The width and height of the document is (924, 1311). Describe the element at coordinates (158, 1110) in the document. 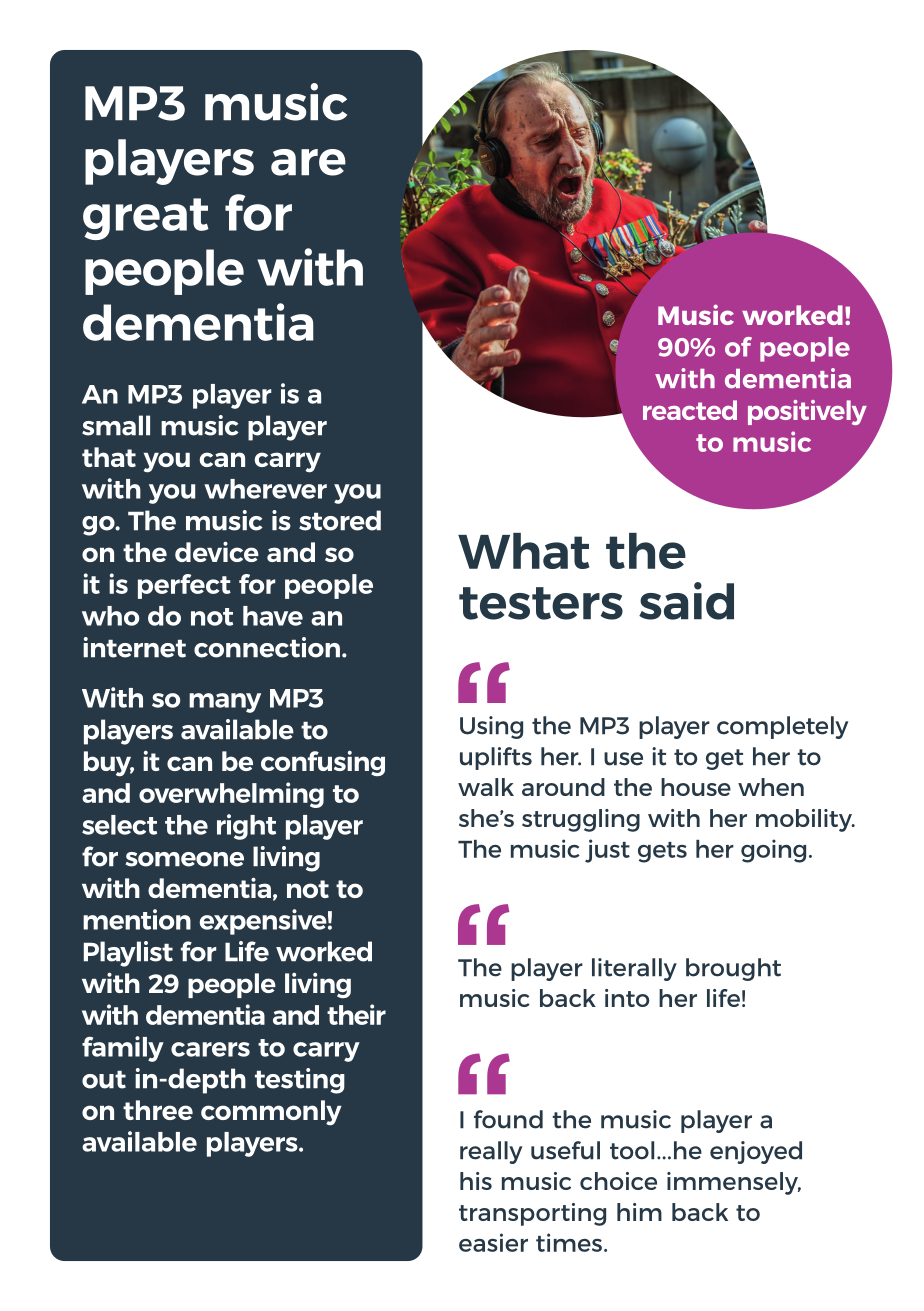

I see `three` at that location.
